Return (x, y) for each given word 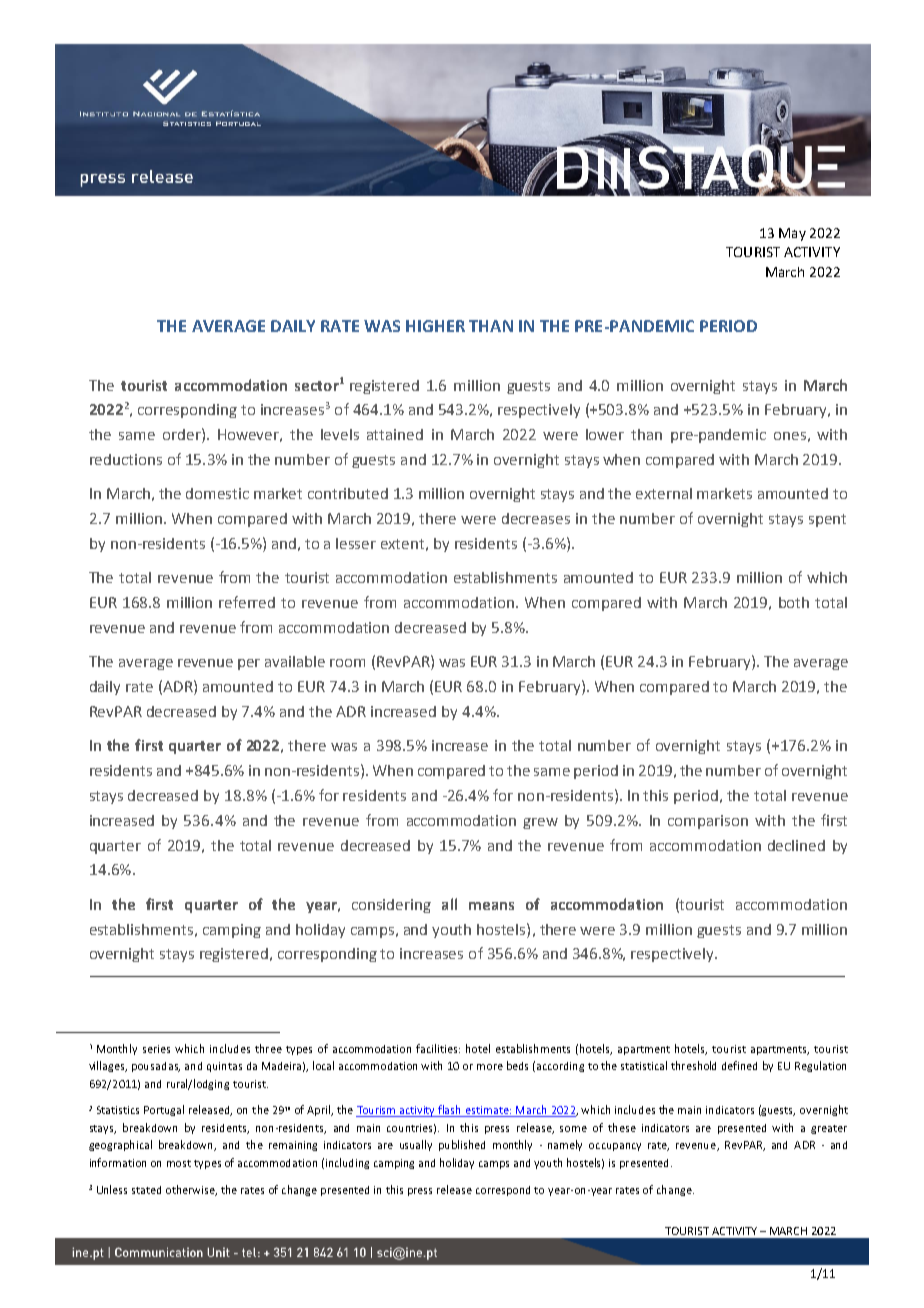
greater (829, 1129)
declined (796, 845)
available (295, 661)
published (462, 1145)
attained (395, 434)
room (347, 663)
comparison (708, 822)
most (179, 1163)
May (792, 234)
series (156, 1049)
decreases (536, 518)
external (664, 493)
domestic (217, 493)
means (491, 906)
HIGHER (435, 326)
